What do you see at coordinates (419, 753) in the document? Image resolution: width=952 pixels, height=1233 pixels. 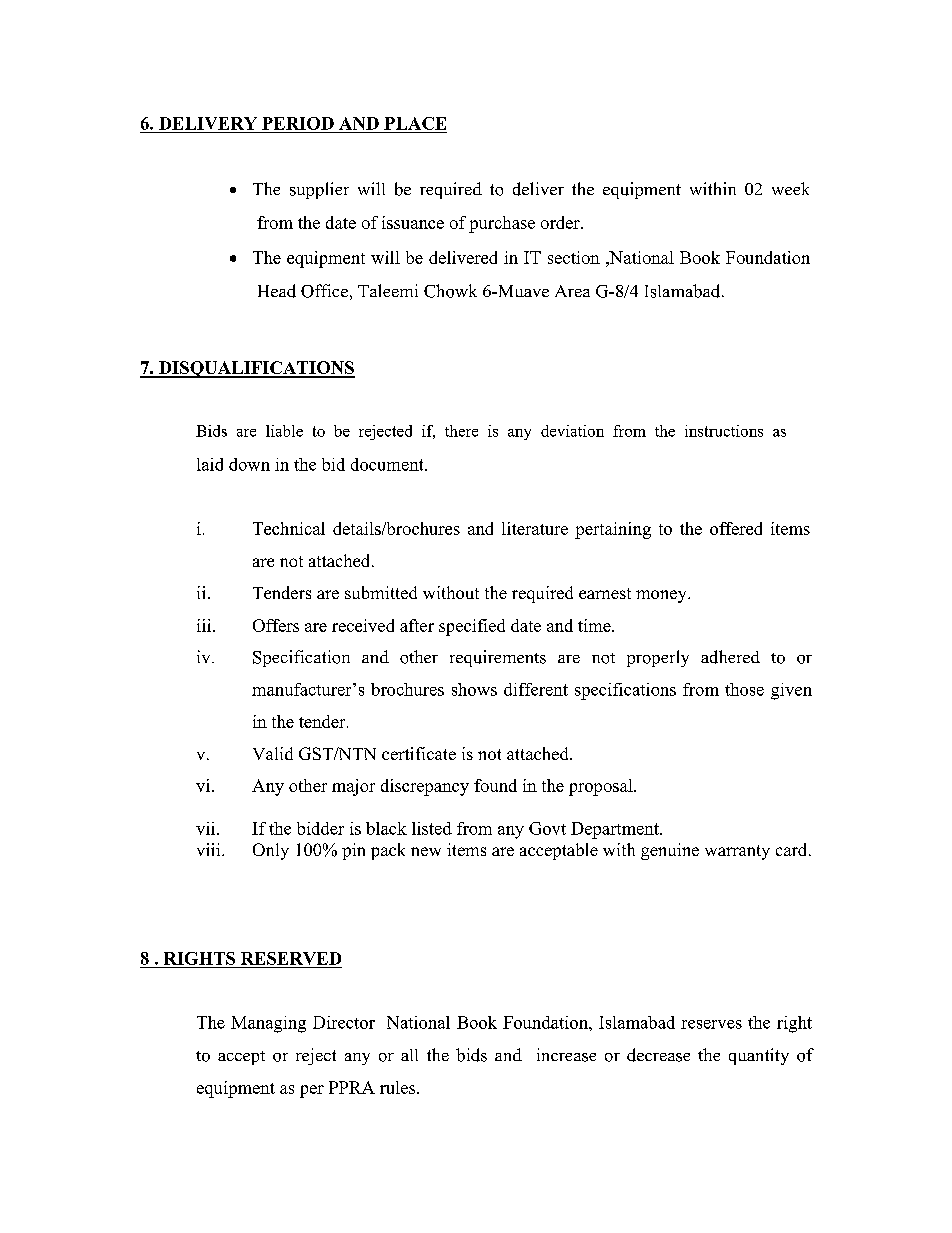 I see `certificate` at bounding box center [419, 753].
